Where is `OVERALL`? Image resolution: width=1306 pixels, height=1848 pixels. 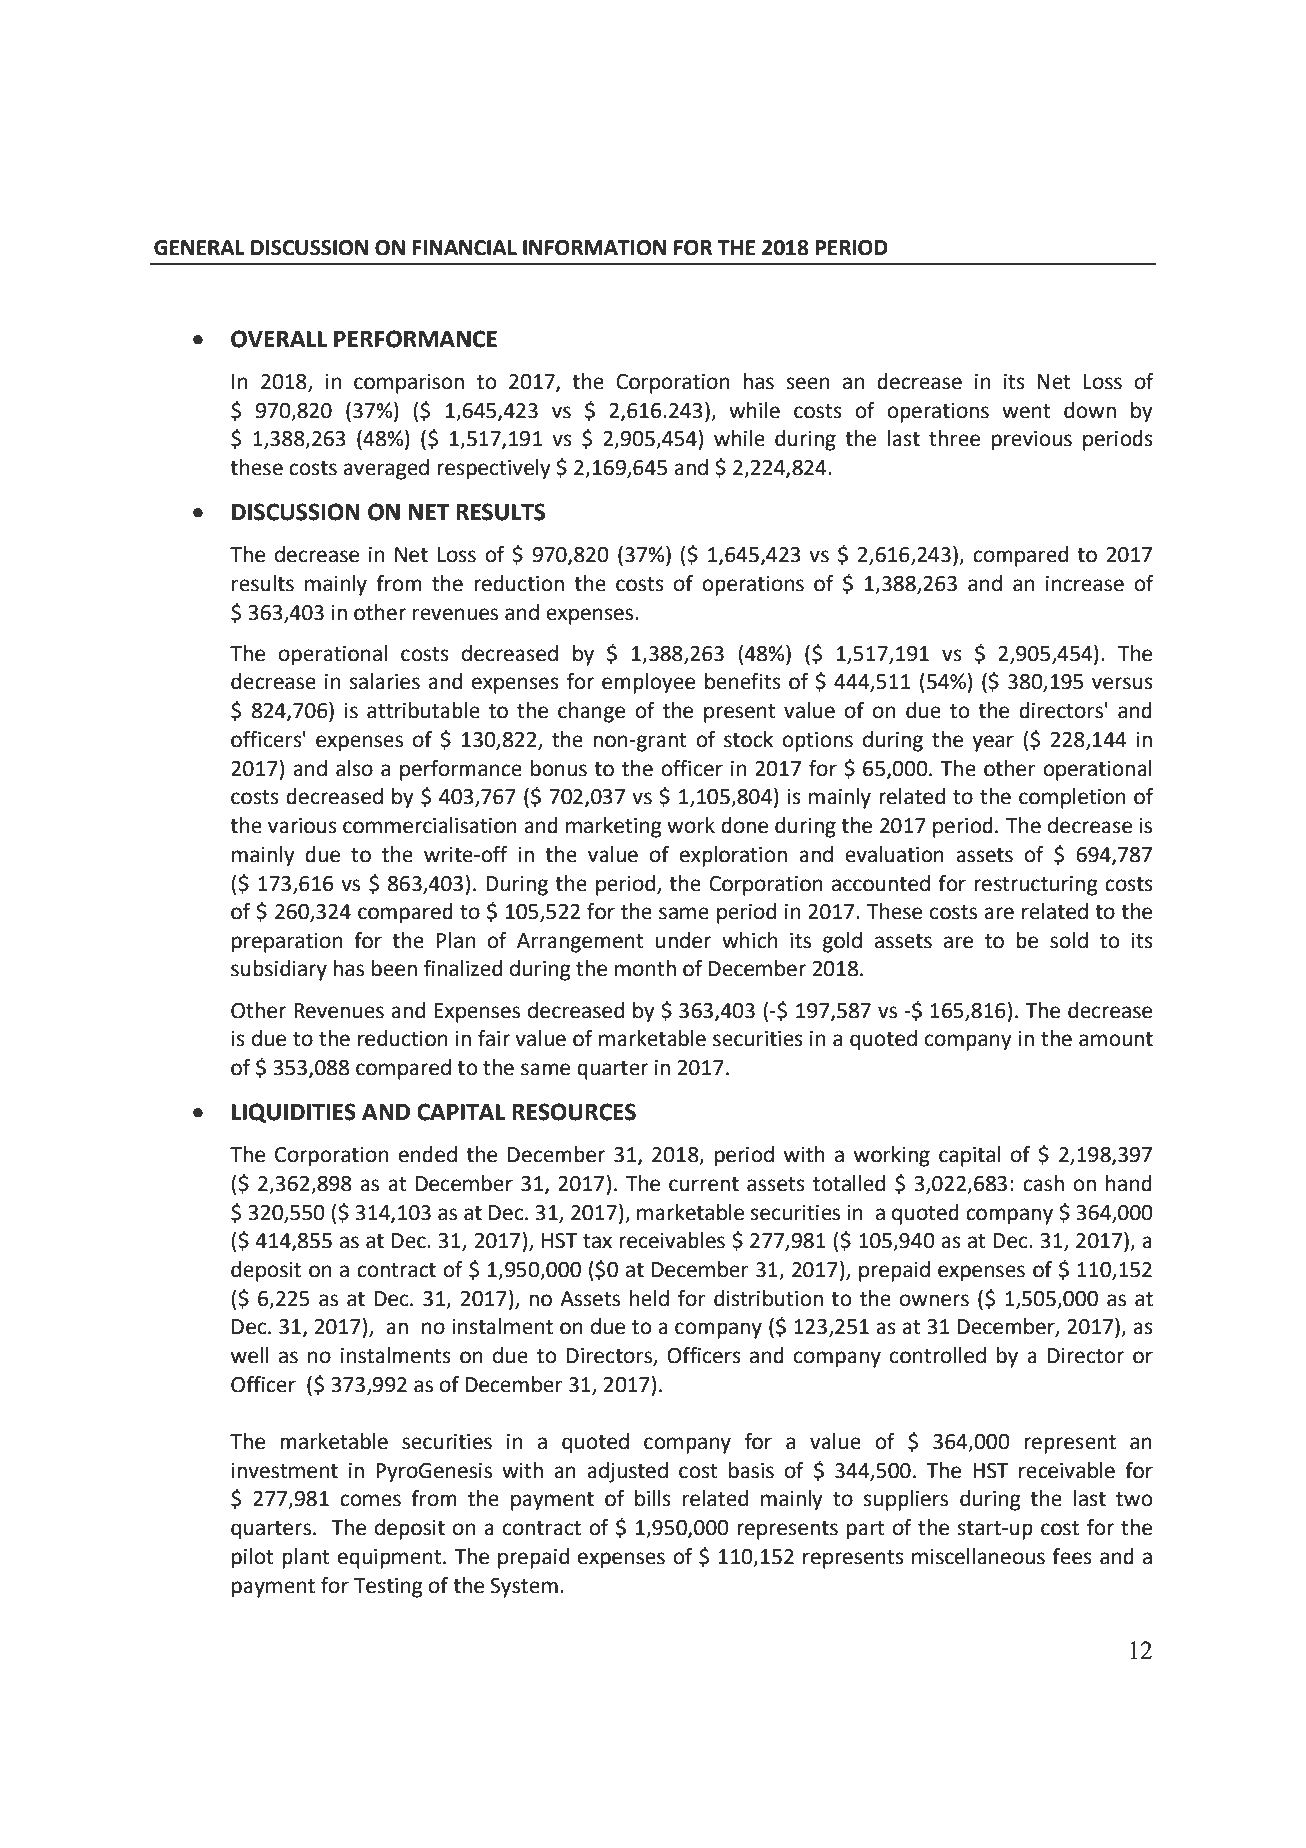 OVERALL is located at coordinates (279, 339).
